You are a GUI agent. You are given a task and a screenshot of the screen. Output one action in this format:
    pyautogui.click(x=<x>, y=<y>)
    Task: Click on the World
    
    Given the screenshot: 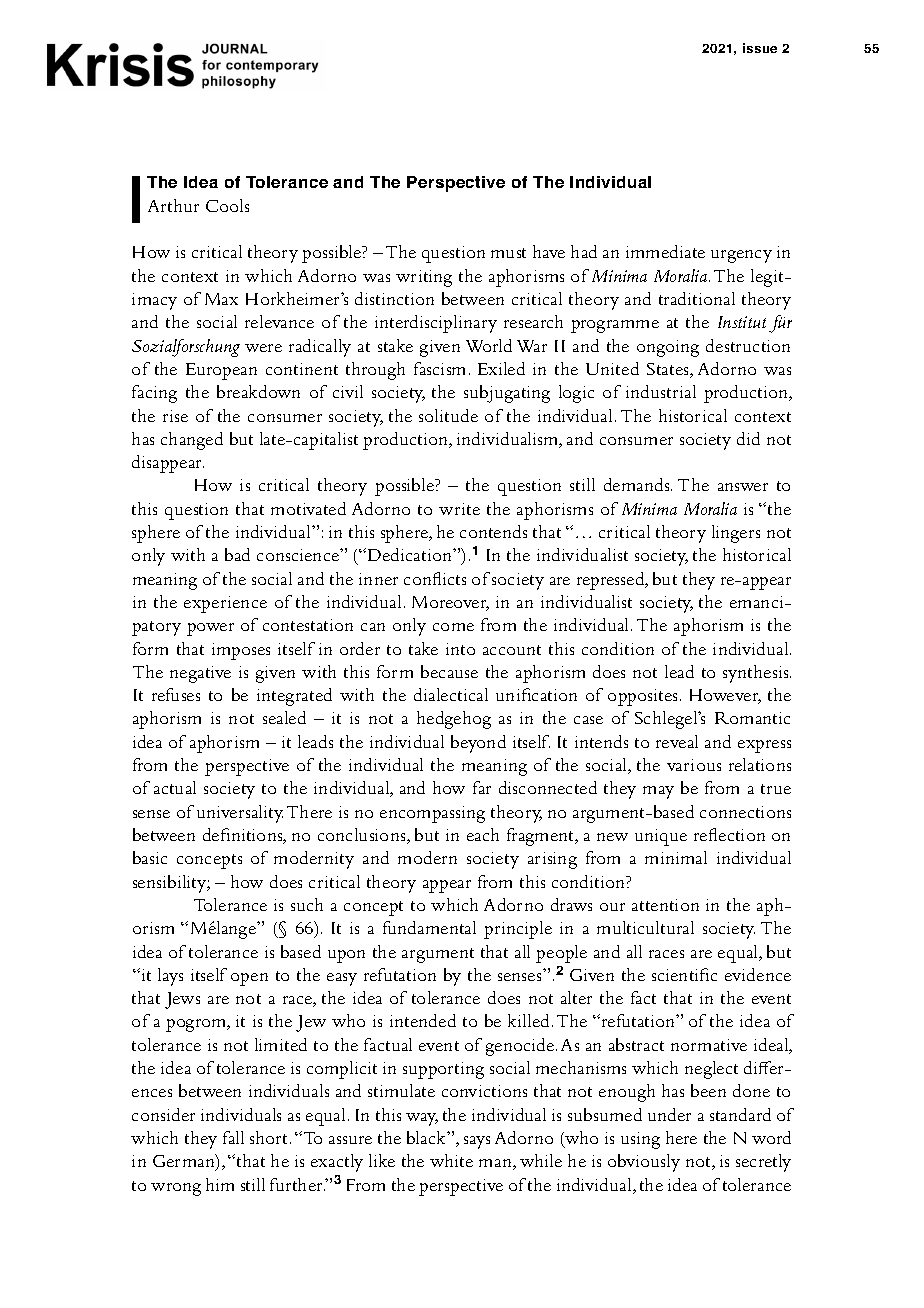 What is the action you would take?
    pyautogui.click(x=489, y=345)
